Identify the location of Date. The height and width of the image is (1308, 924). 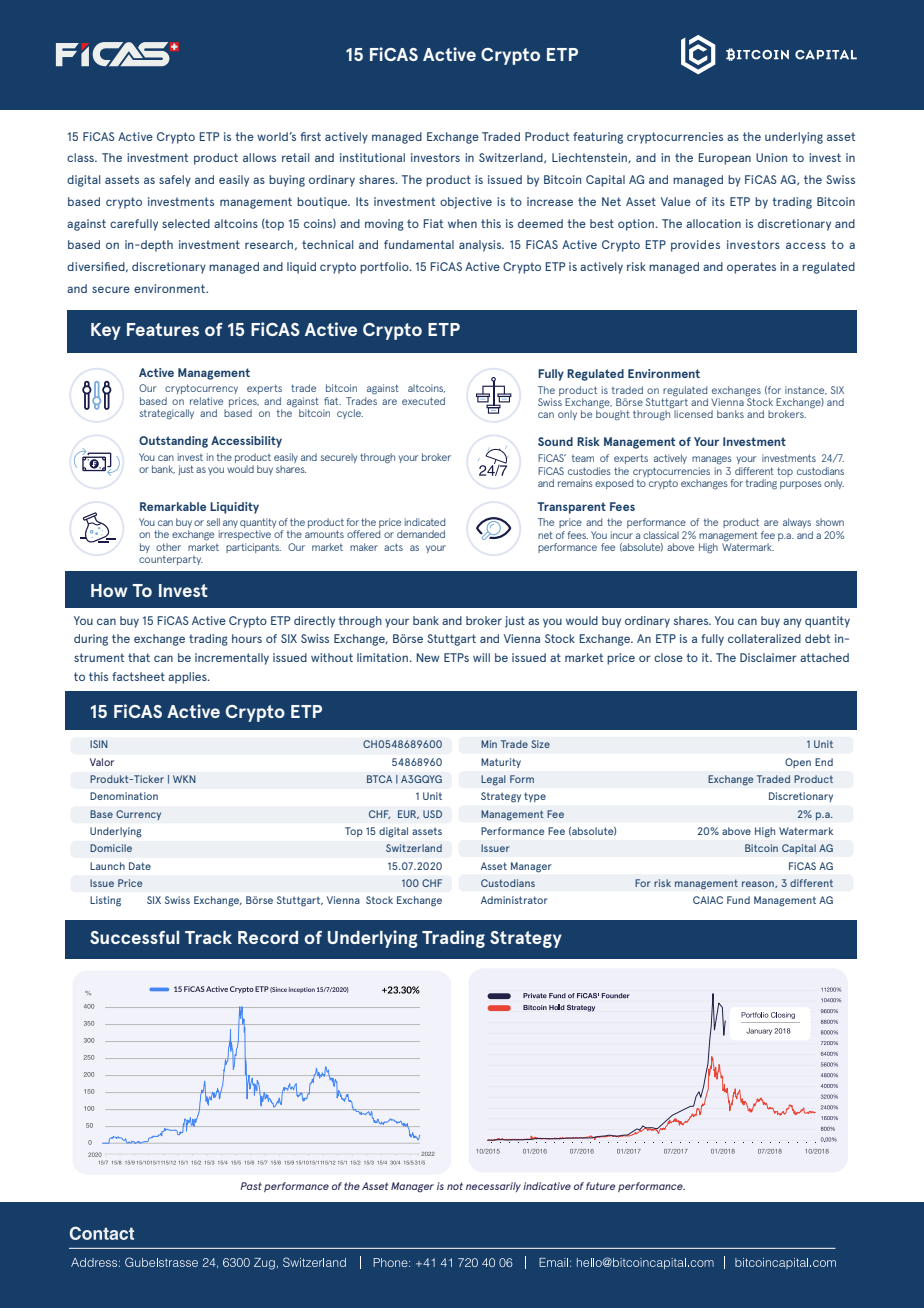
(140, 866).
